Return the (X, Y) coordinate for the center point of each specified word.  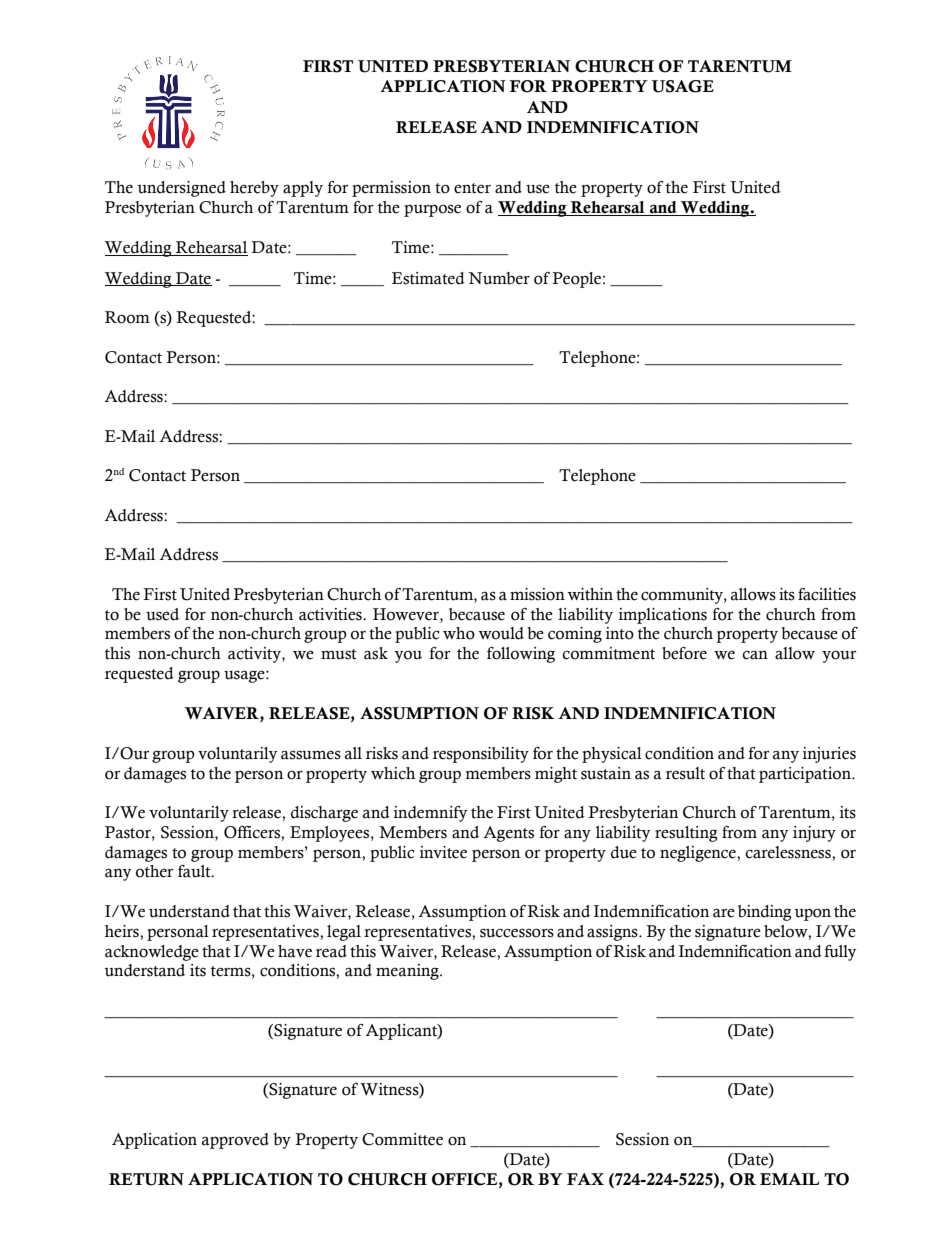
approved (235, 1141)
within (590, 594)
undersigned (181, 189)
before (684, 653)
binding (765, 913)
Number (499, 278)
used (162, 614)
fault (195, 871)
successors (517, 933)
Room (127, 317)
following (521, 655)
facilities (827, 594)
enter (472, 188)
